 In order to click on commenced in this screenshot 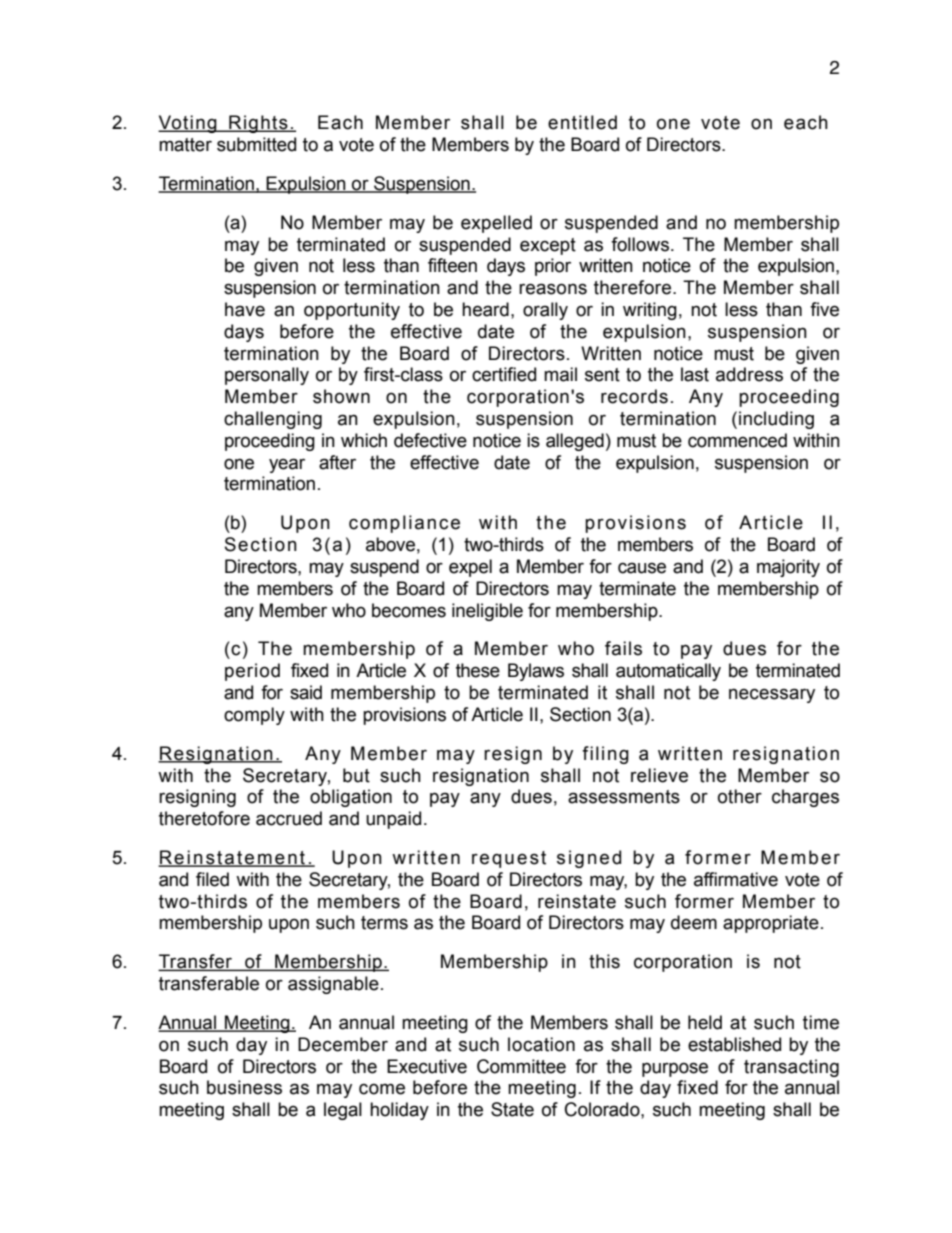, I will do `click(737, 440)`.
